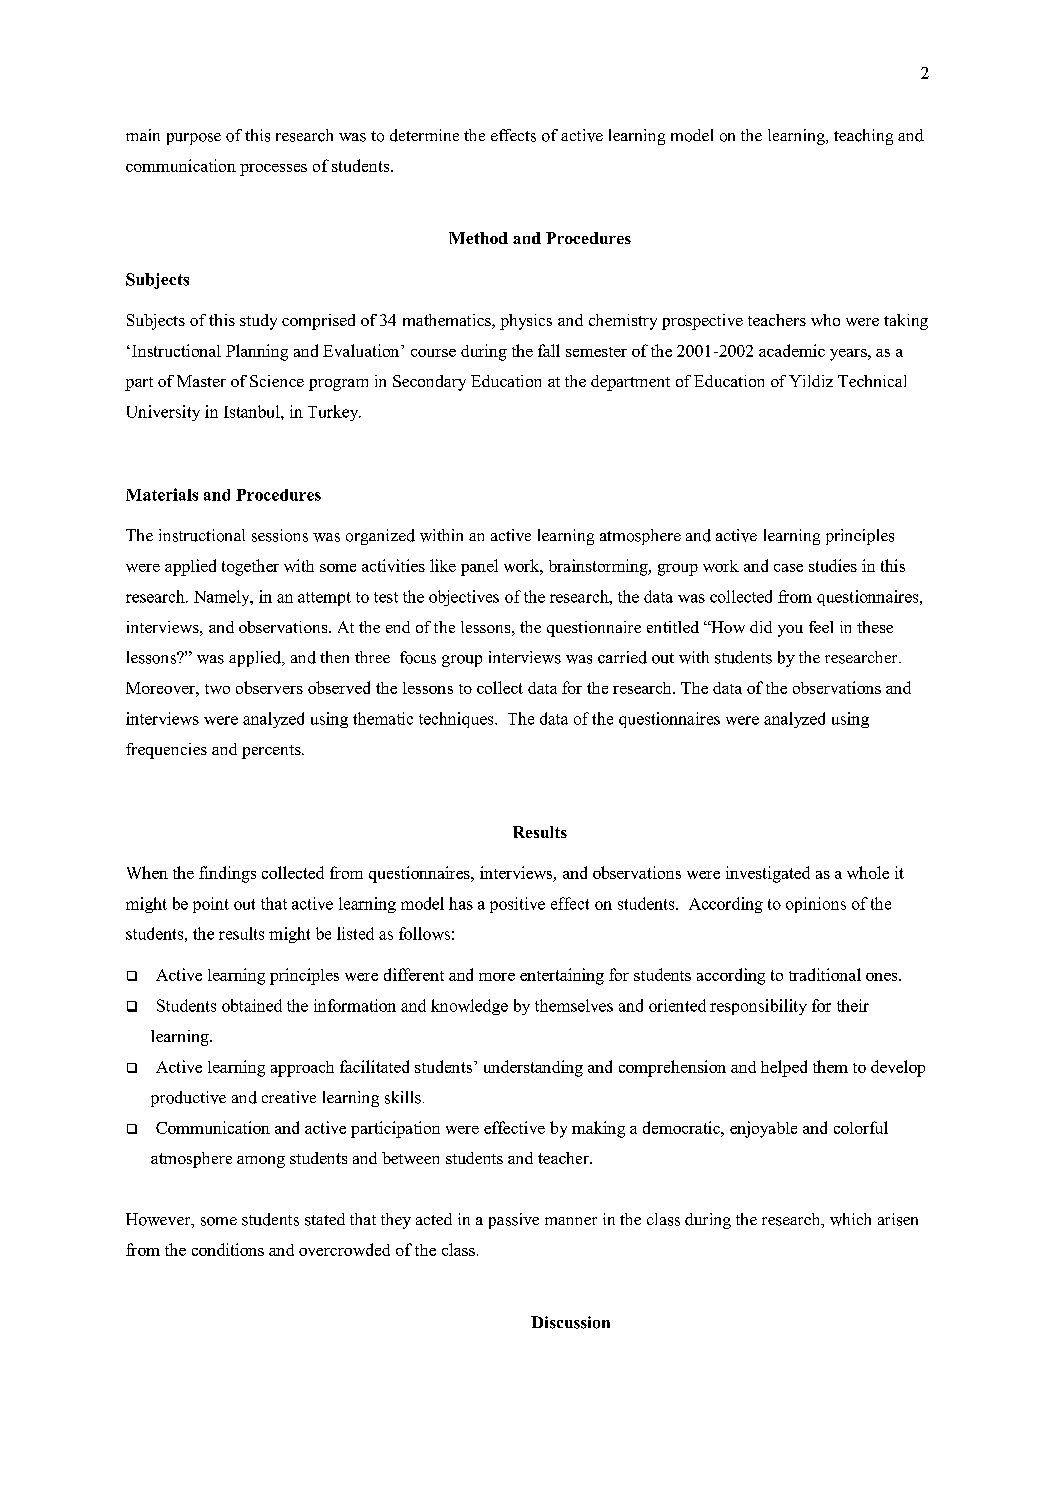 This screenshot has height=1491, width=1055. I want to click on positive, so click(517, 905).
